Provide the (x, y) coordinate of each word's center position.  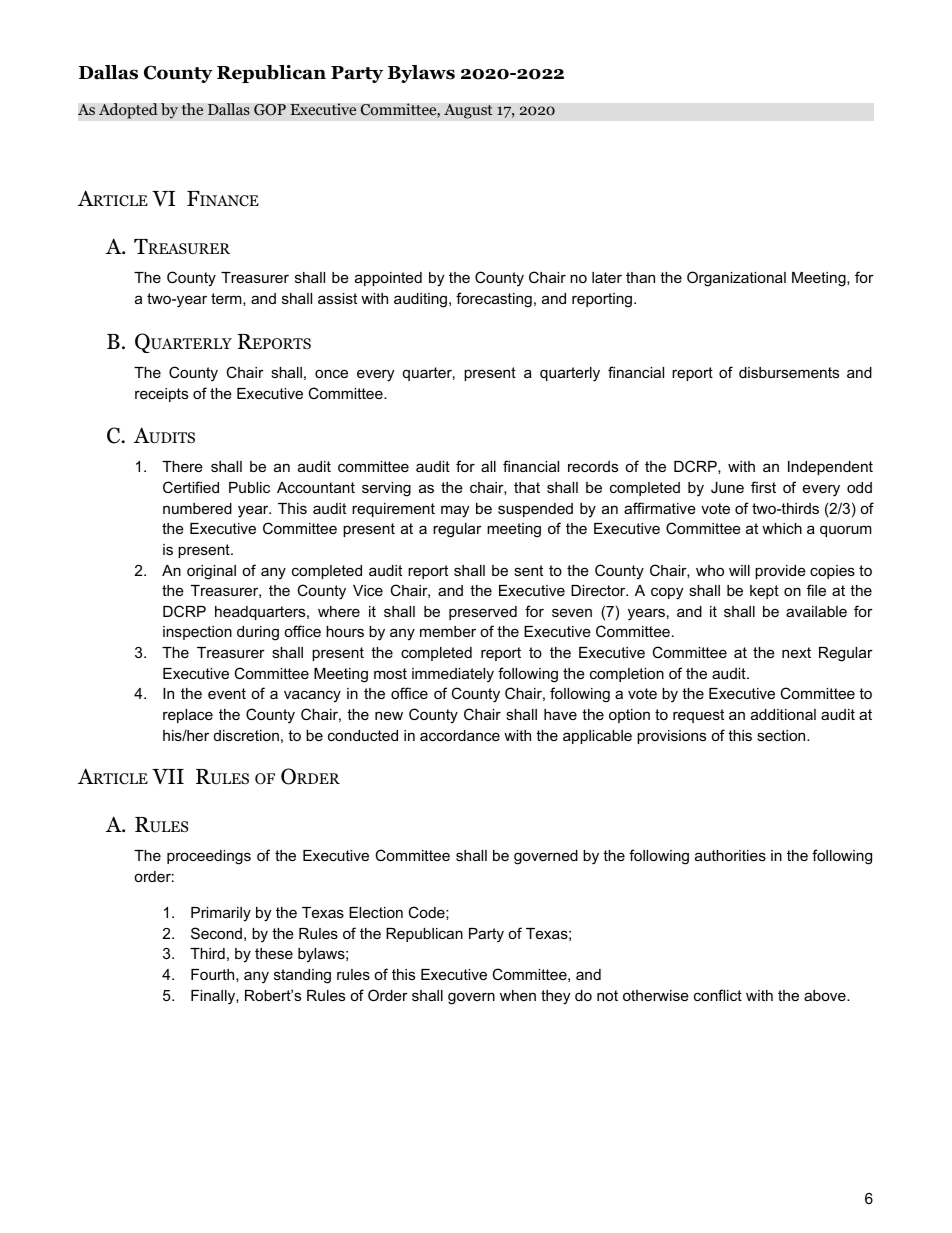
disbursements (789, 372)
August (468, 111)
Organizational (736, 279)
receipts (161, 395)
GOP (270, 110)
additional (783, 714)
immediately (453, 675)
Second (216, 933)
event (227, 693)
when (518, 995)
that (527, 487)
